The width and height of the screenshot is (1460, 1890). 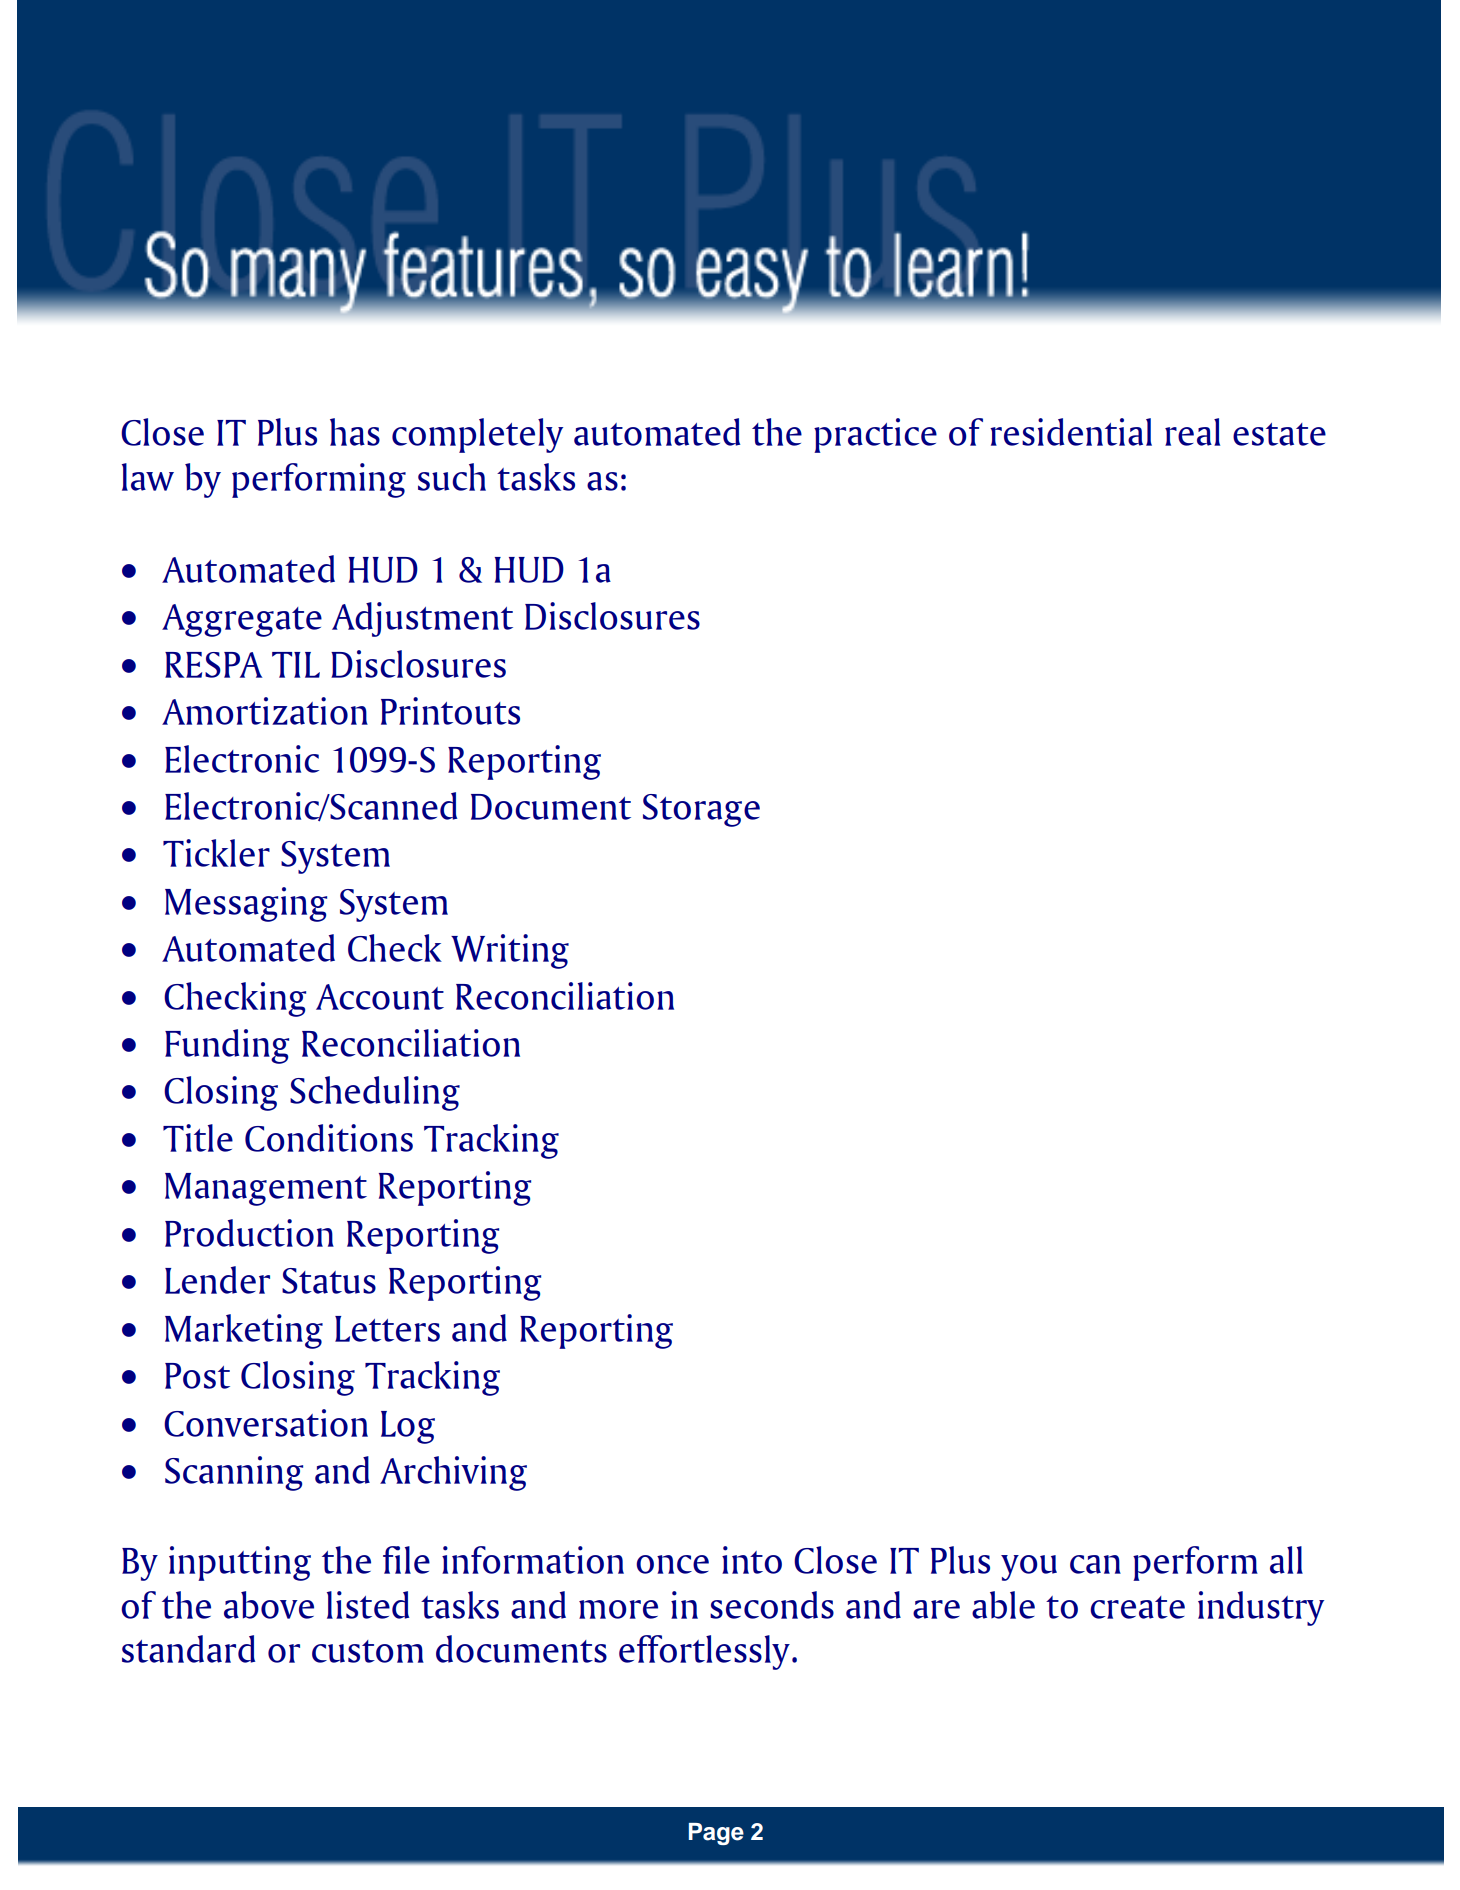 I want to click on Messaging, so click(x=246, y=904).
